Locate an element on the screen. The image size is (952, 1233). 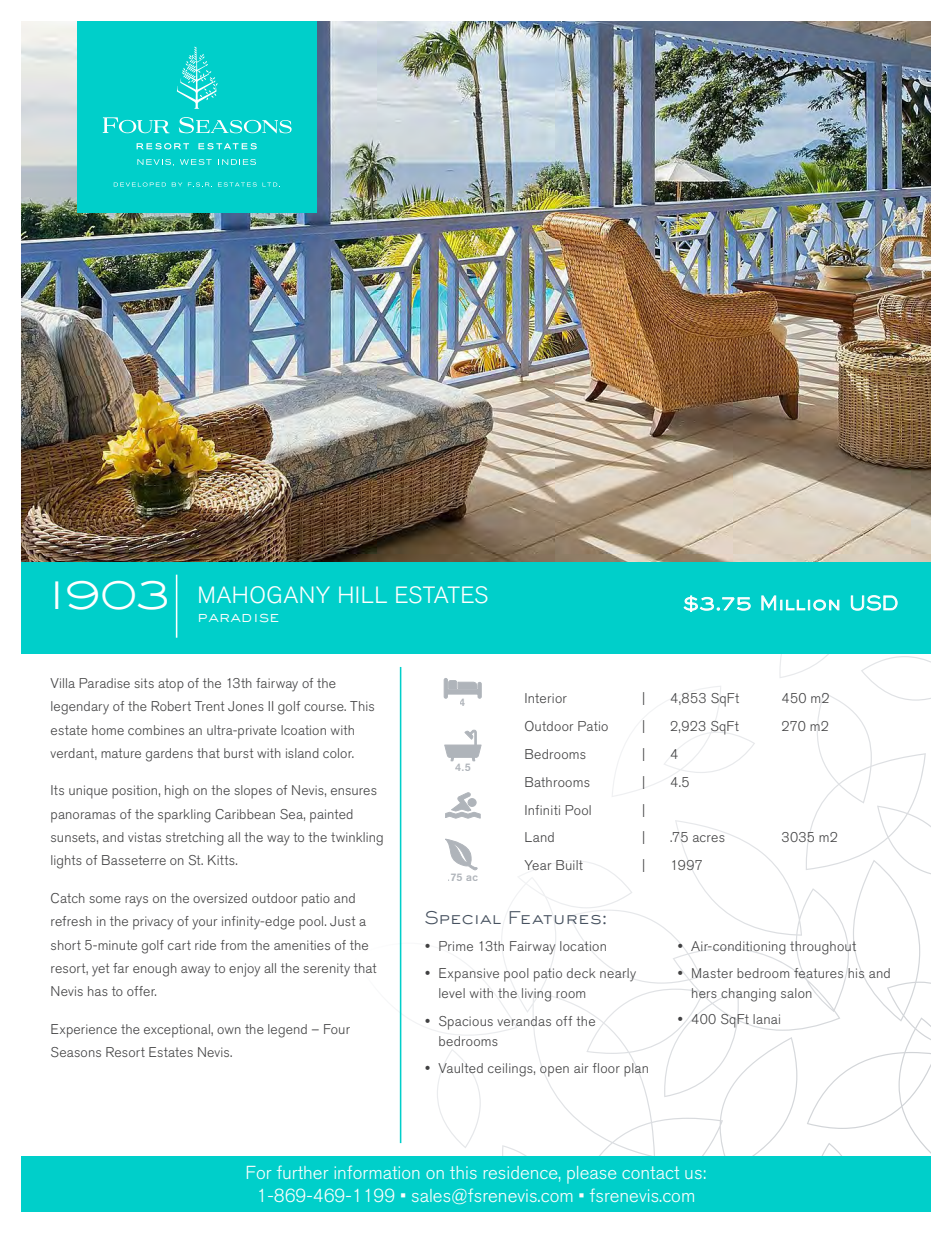
enough is located at coordinates (155, 970).
